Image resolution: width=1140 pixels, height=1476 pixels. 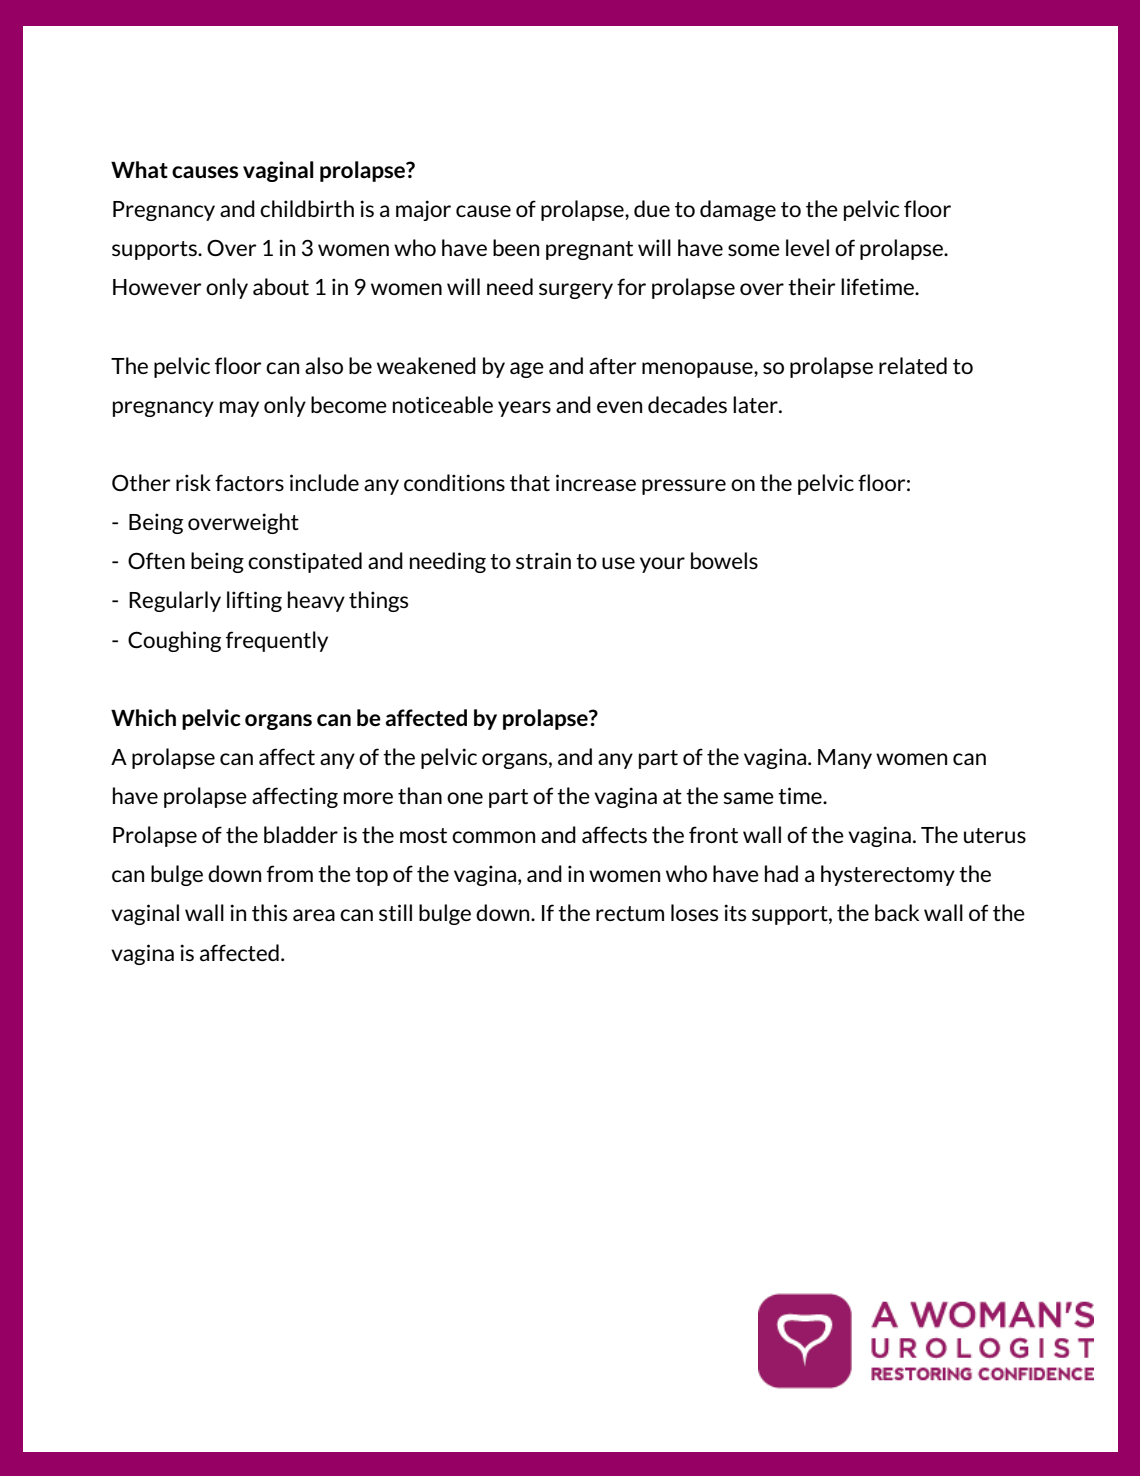 What do you see at coordinates (524, 409) in the screenshot?
I see `years` at bounding box center [524, 409].
